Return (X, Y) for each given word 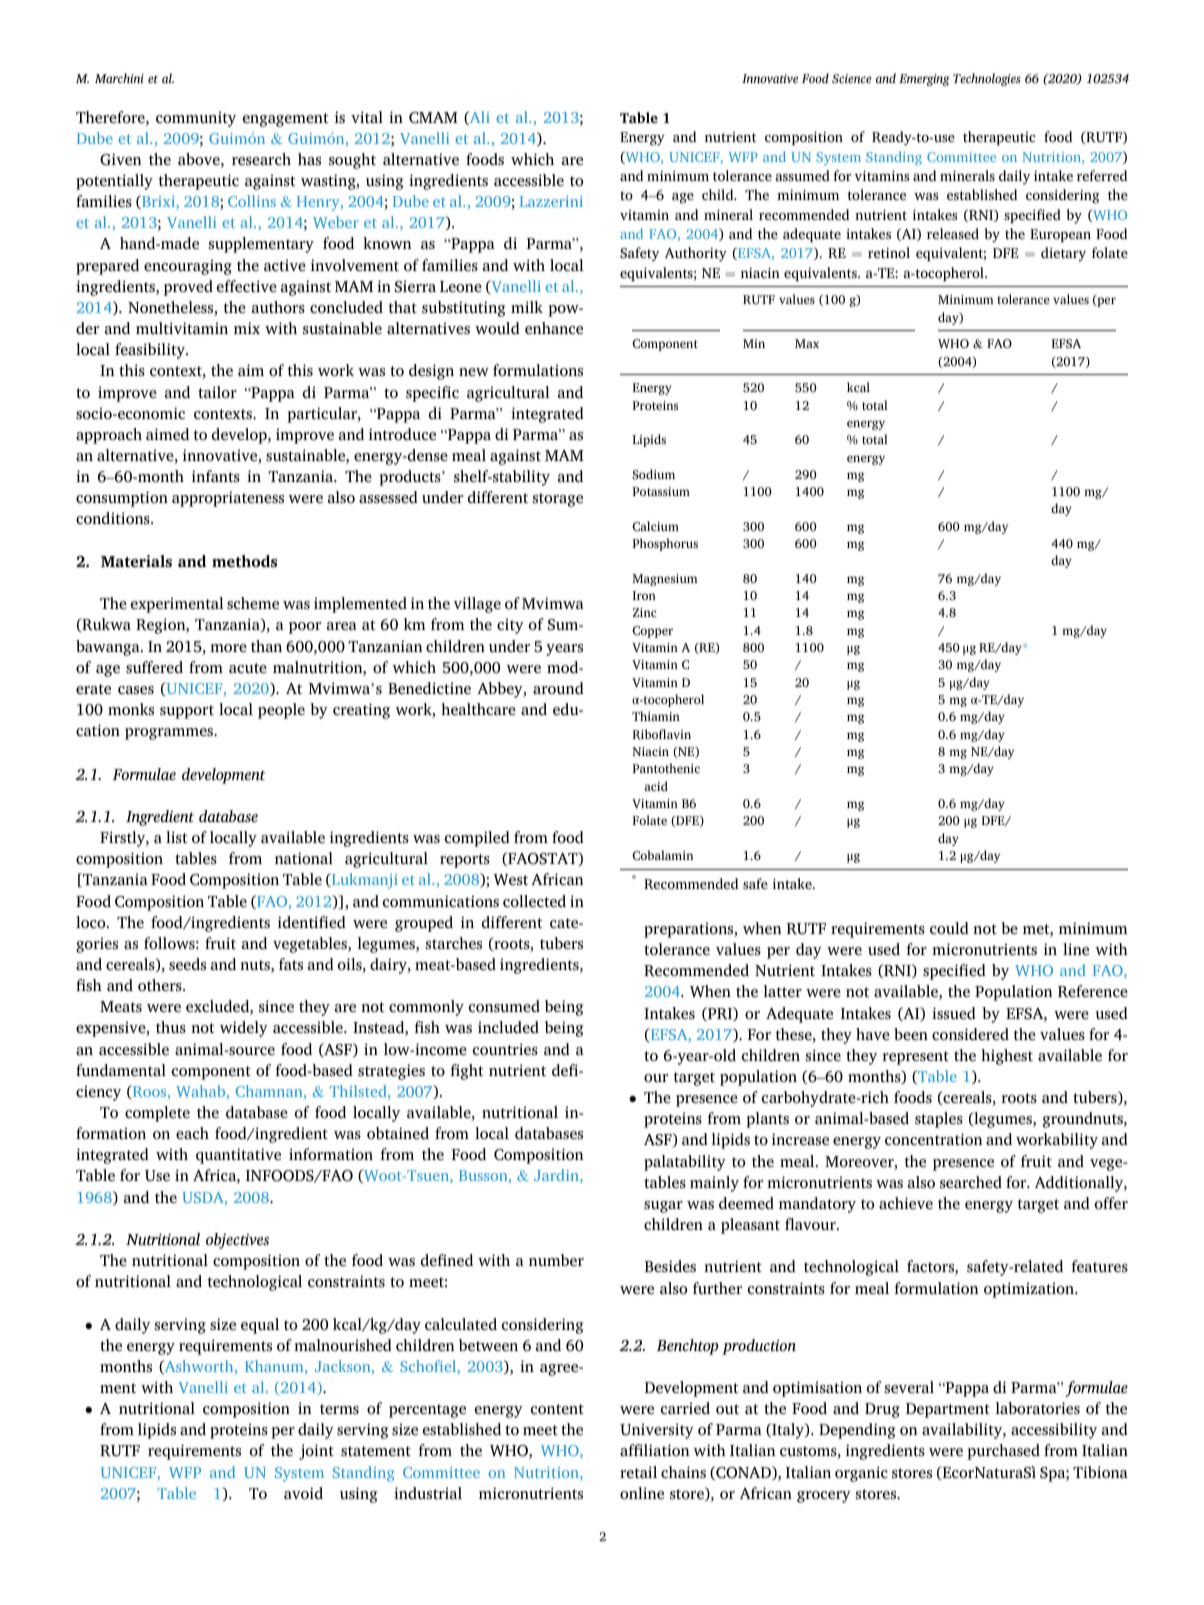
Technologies (987, 79)
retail (638, 1472)
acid (656, 786)
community (196, 119)
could (949, 928)
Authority (696, 254)
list (177, 837)
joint (316, 1452)
